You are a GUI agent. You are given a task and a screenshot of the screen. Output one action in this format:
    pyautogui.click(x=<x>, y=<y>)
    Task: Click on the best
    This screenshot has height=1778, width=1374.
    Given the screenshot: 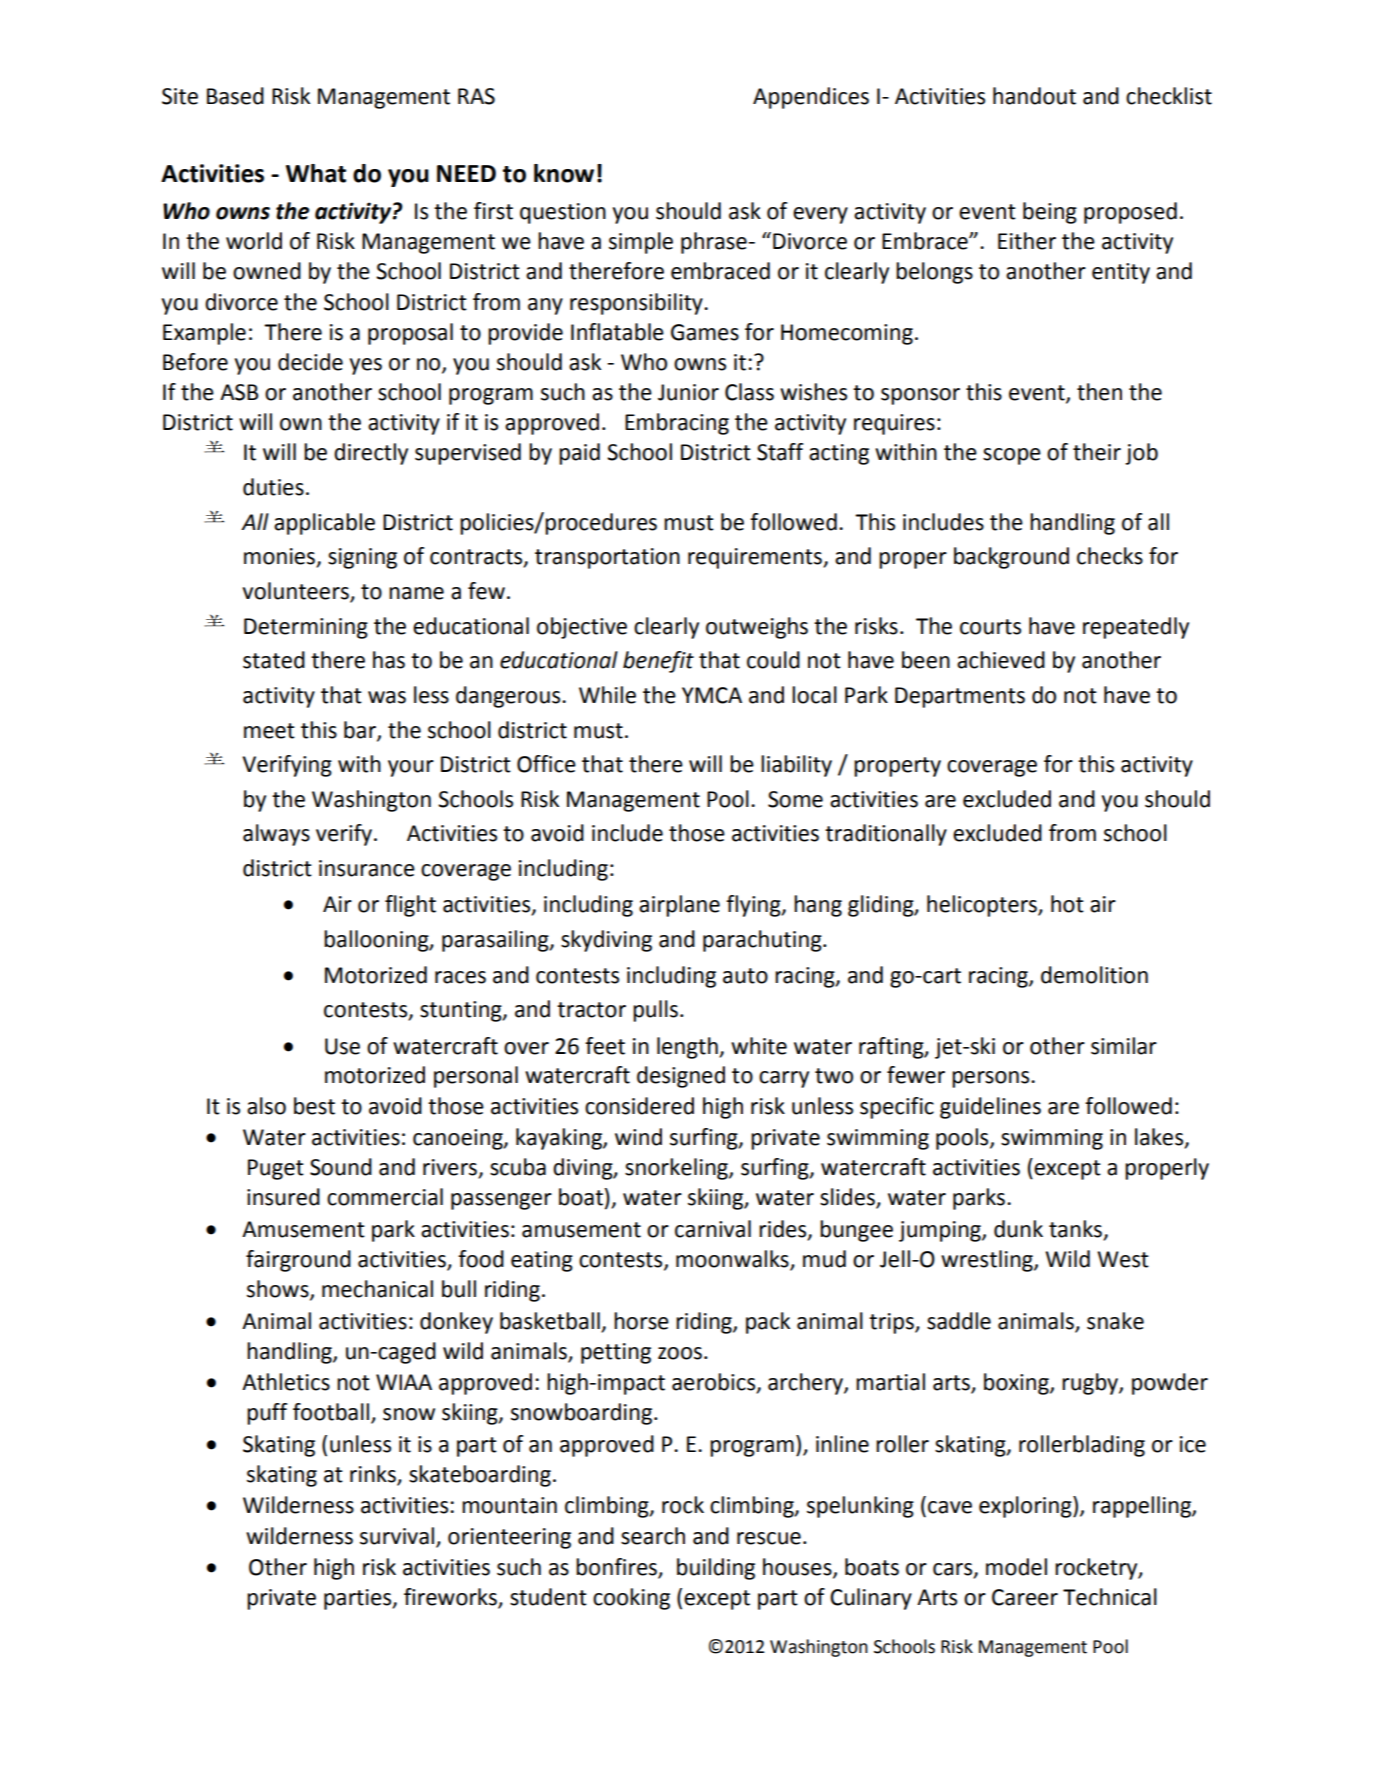 What is the action you would take?
    pyautogui.click(x=314, y=1106)
